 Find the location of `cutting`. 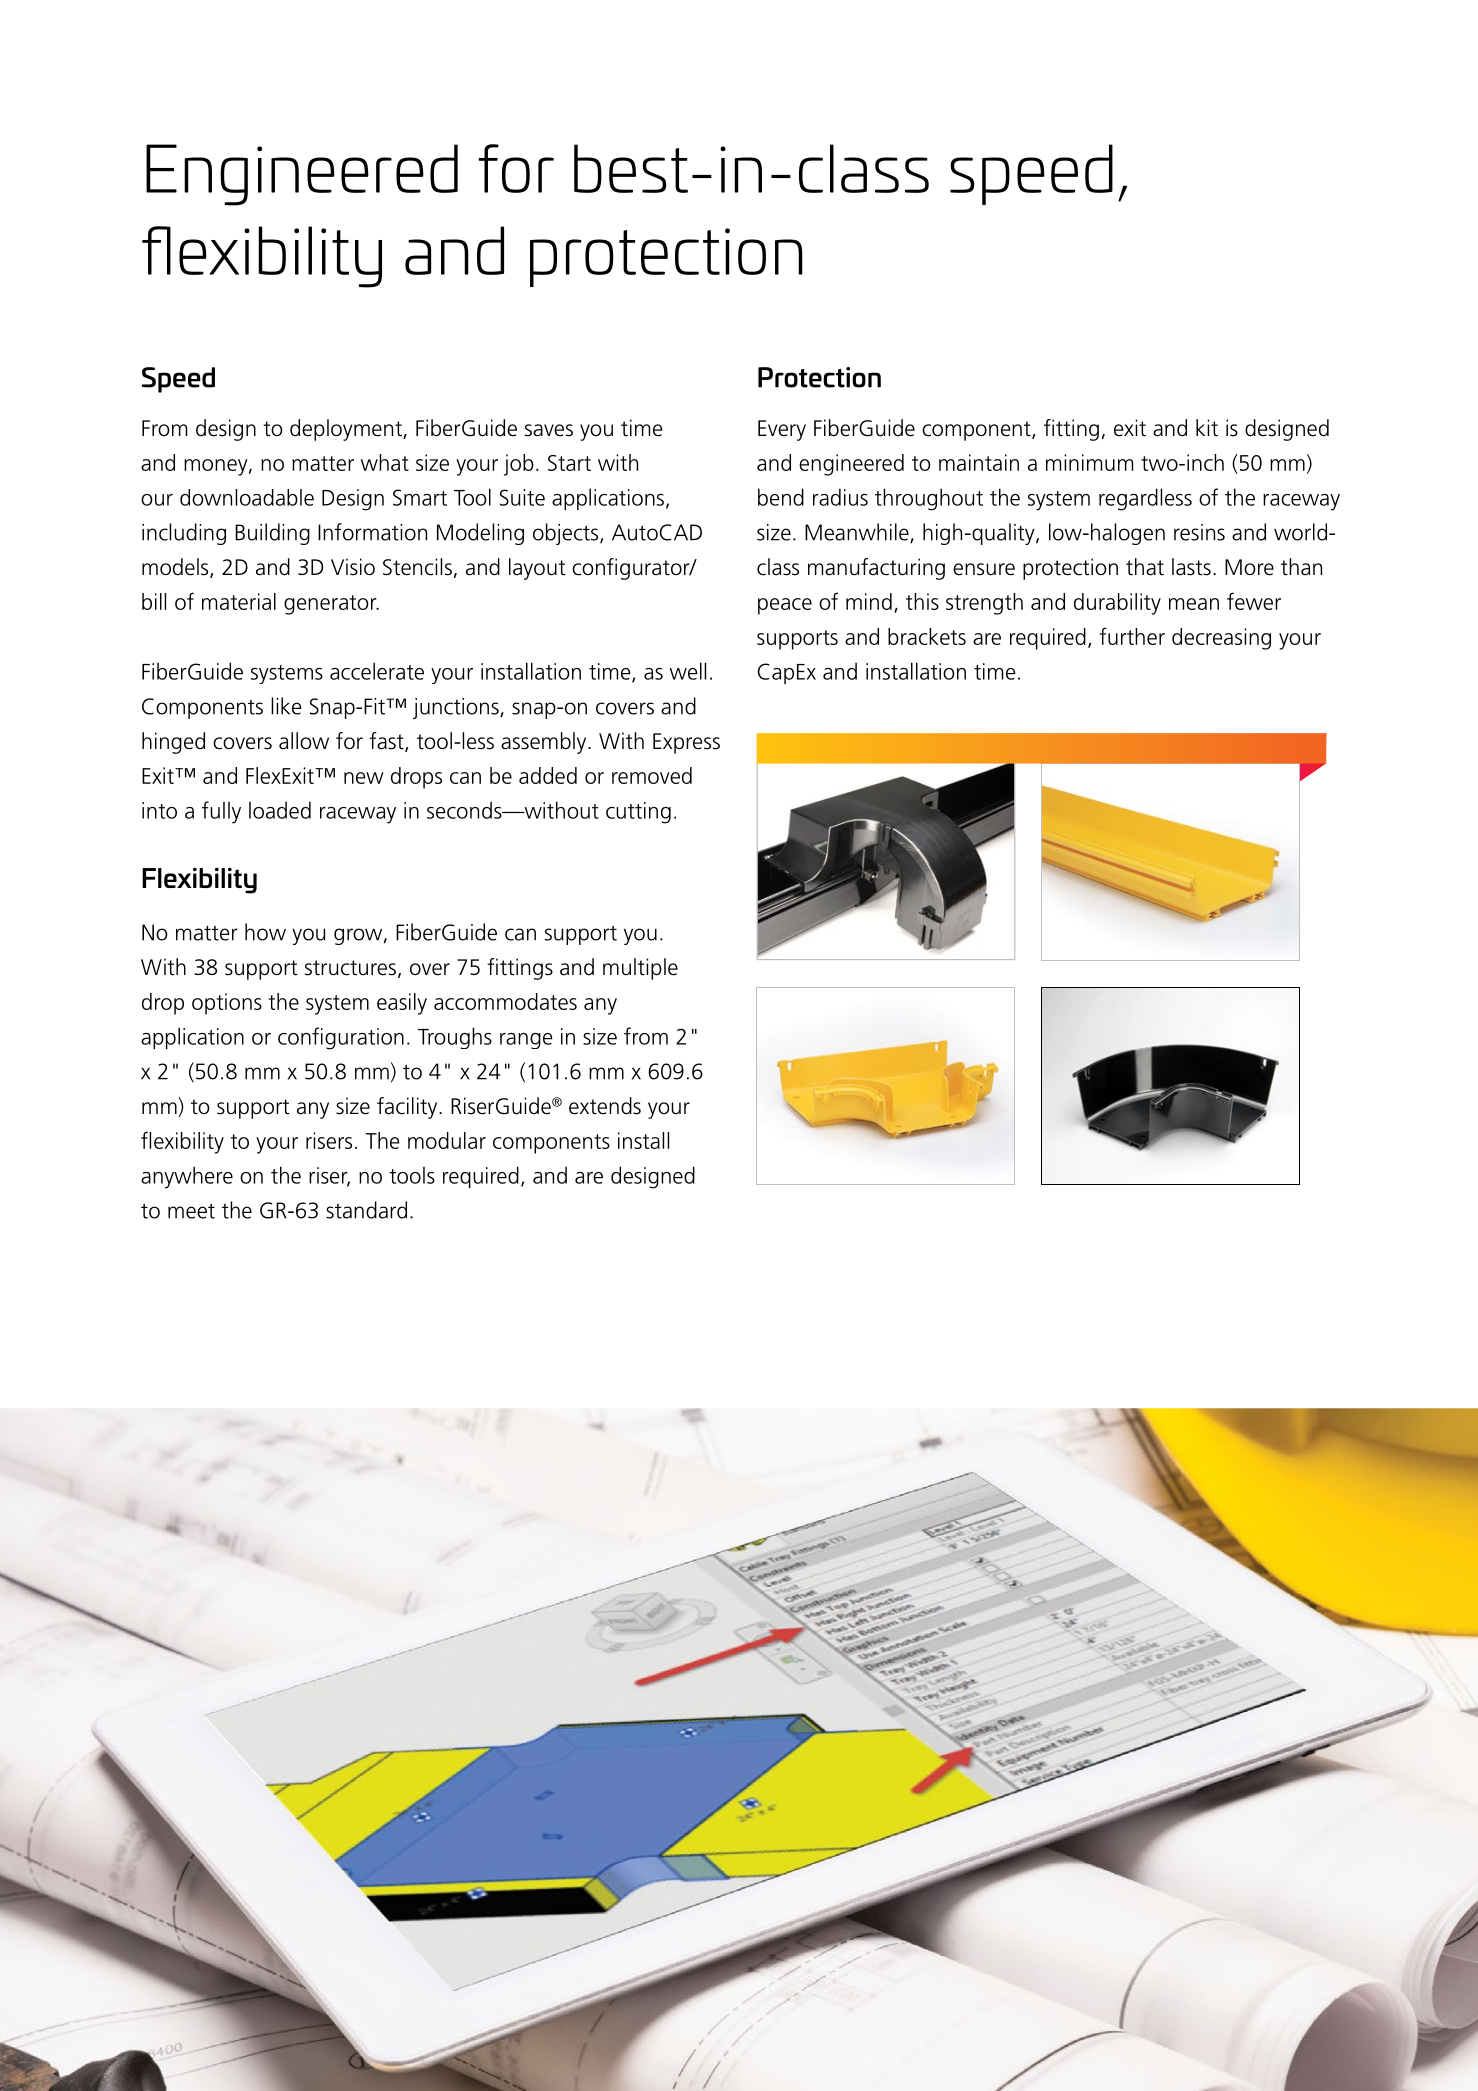

cutting is located at coordinates (638, 813).
